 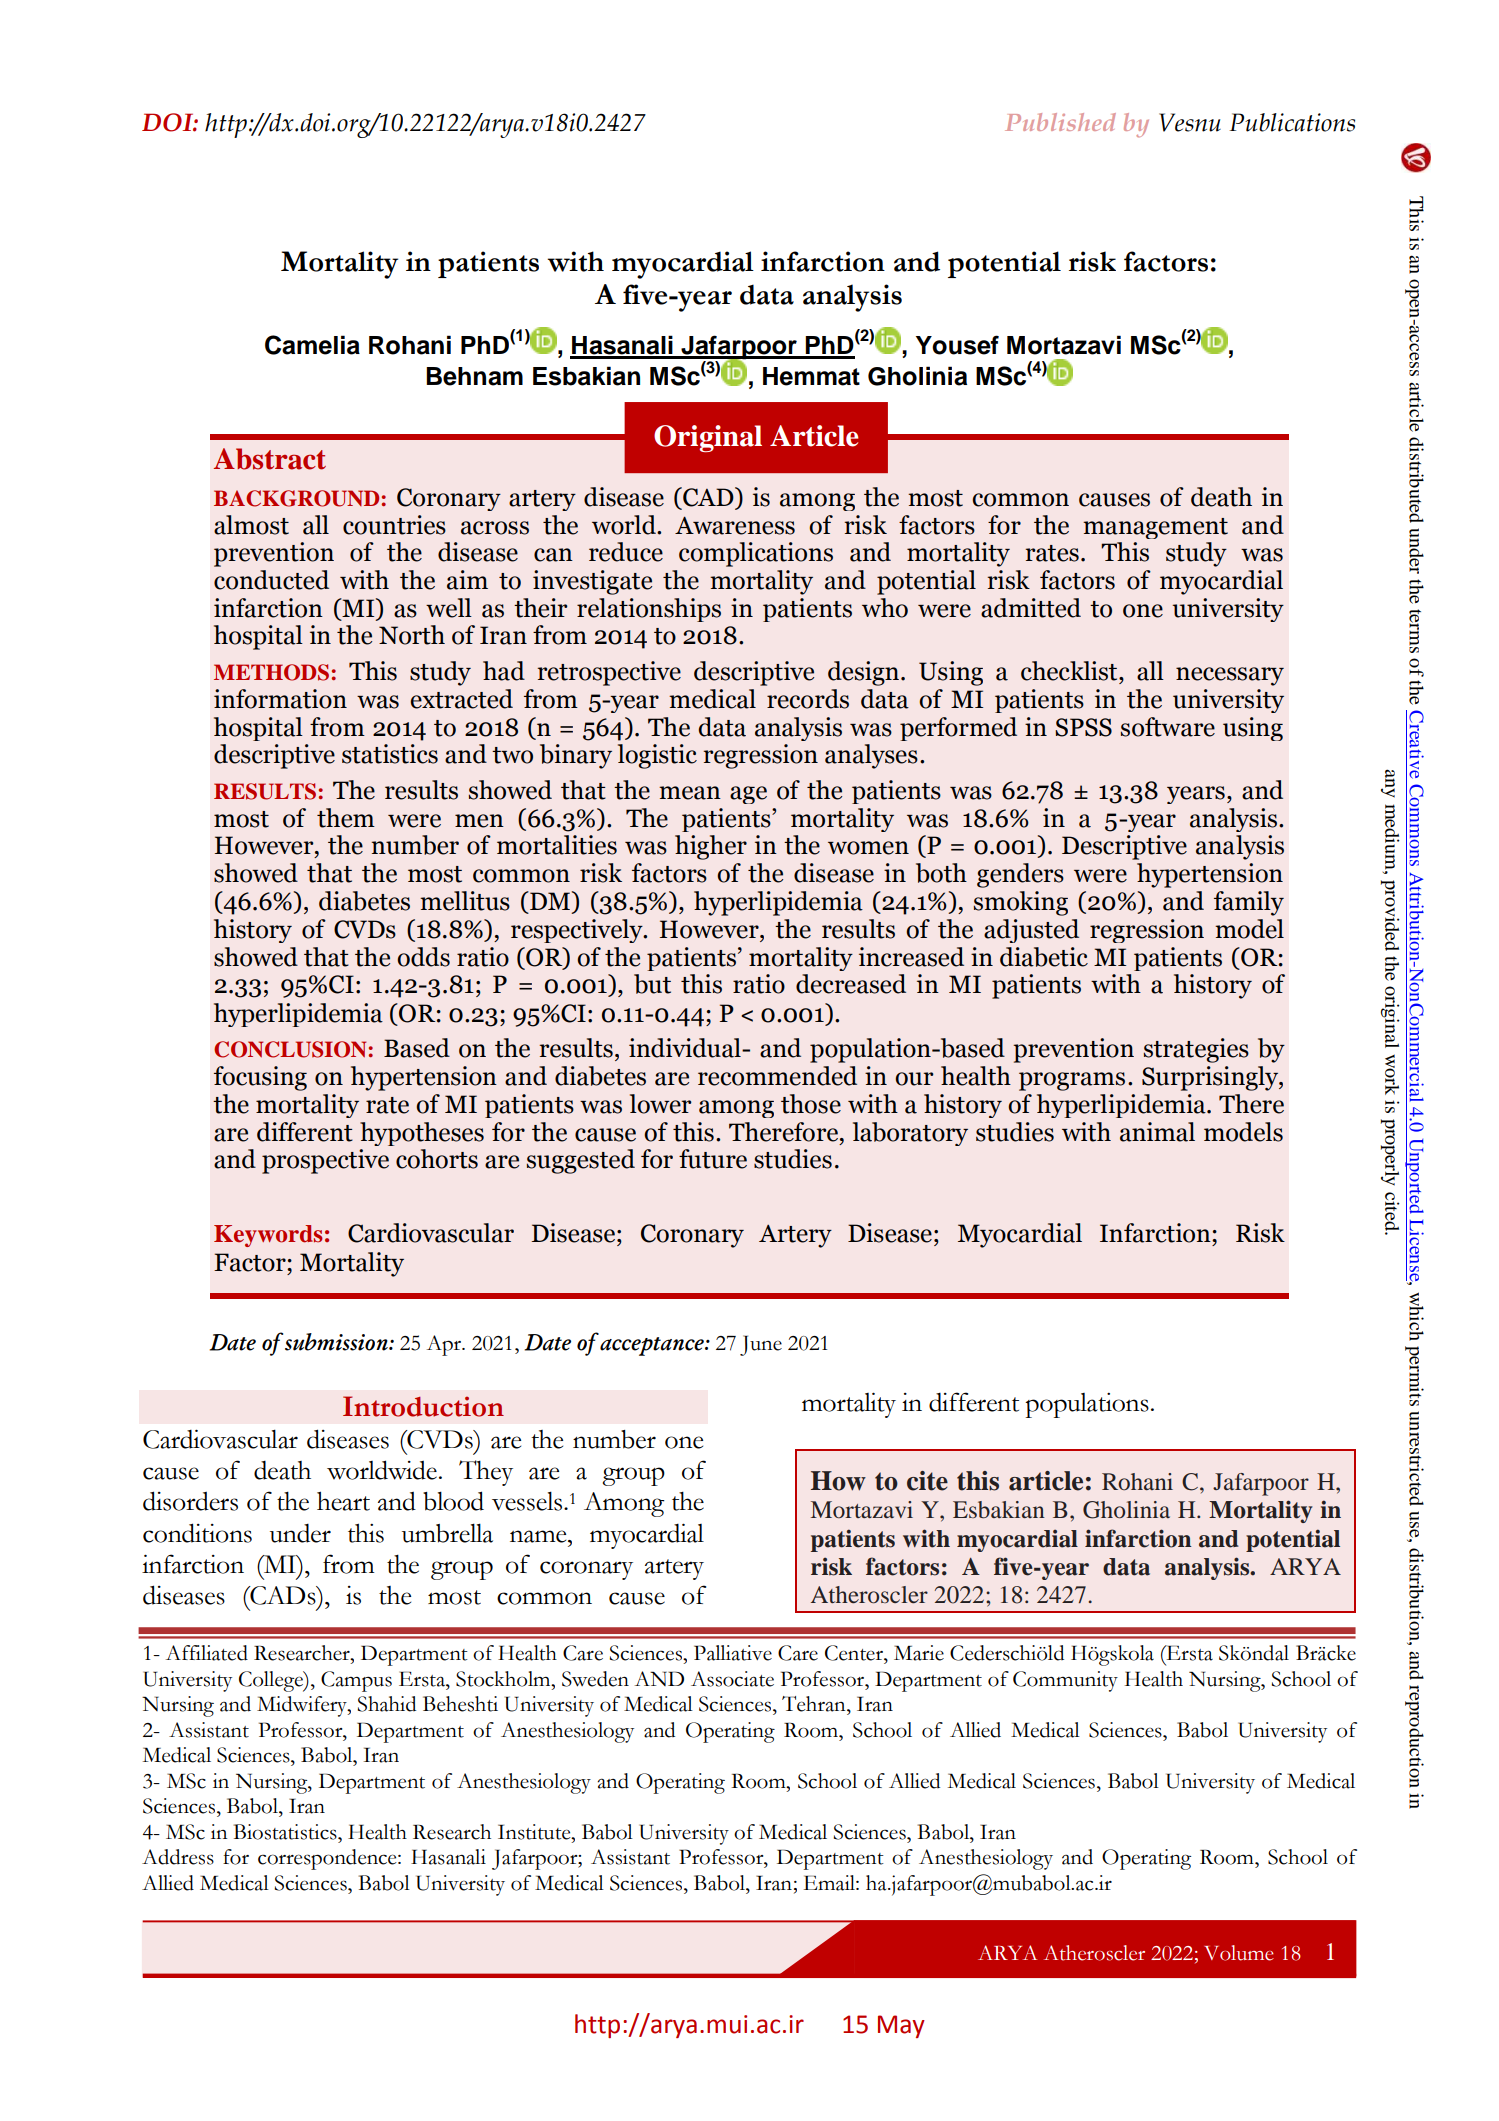 What do you see at coordinates (777, 1076) in the screenshot?
I see `recommended` at bounding box center [777, 1076].
